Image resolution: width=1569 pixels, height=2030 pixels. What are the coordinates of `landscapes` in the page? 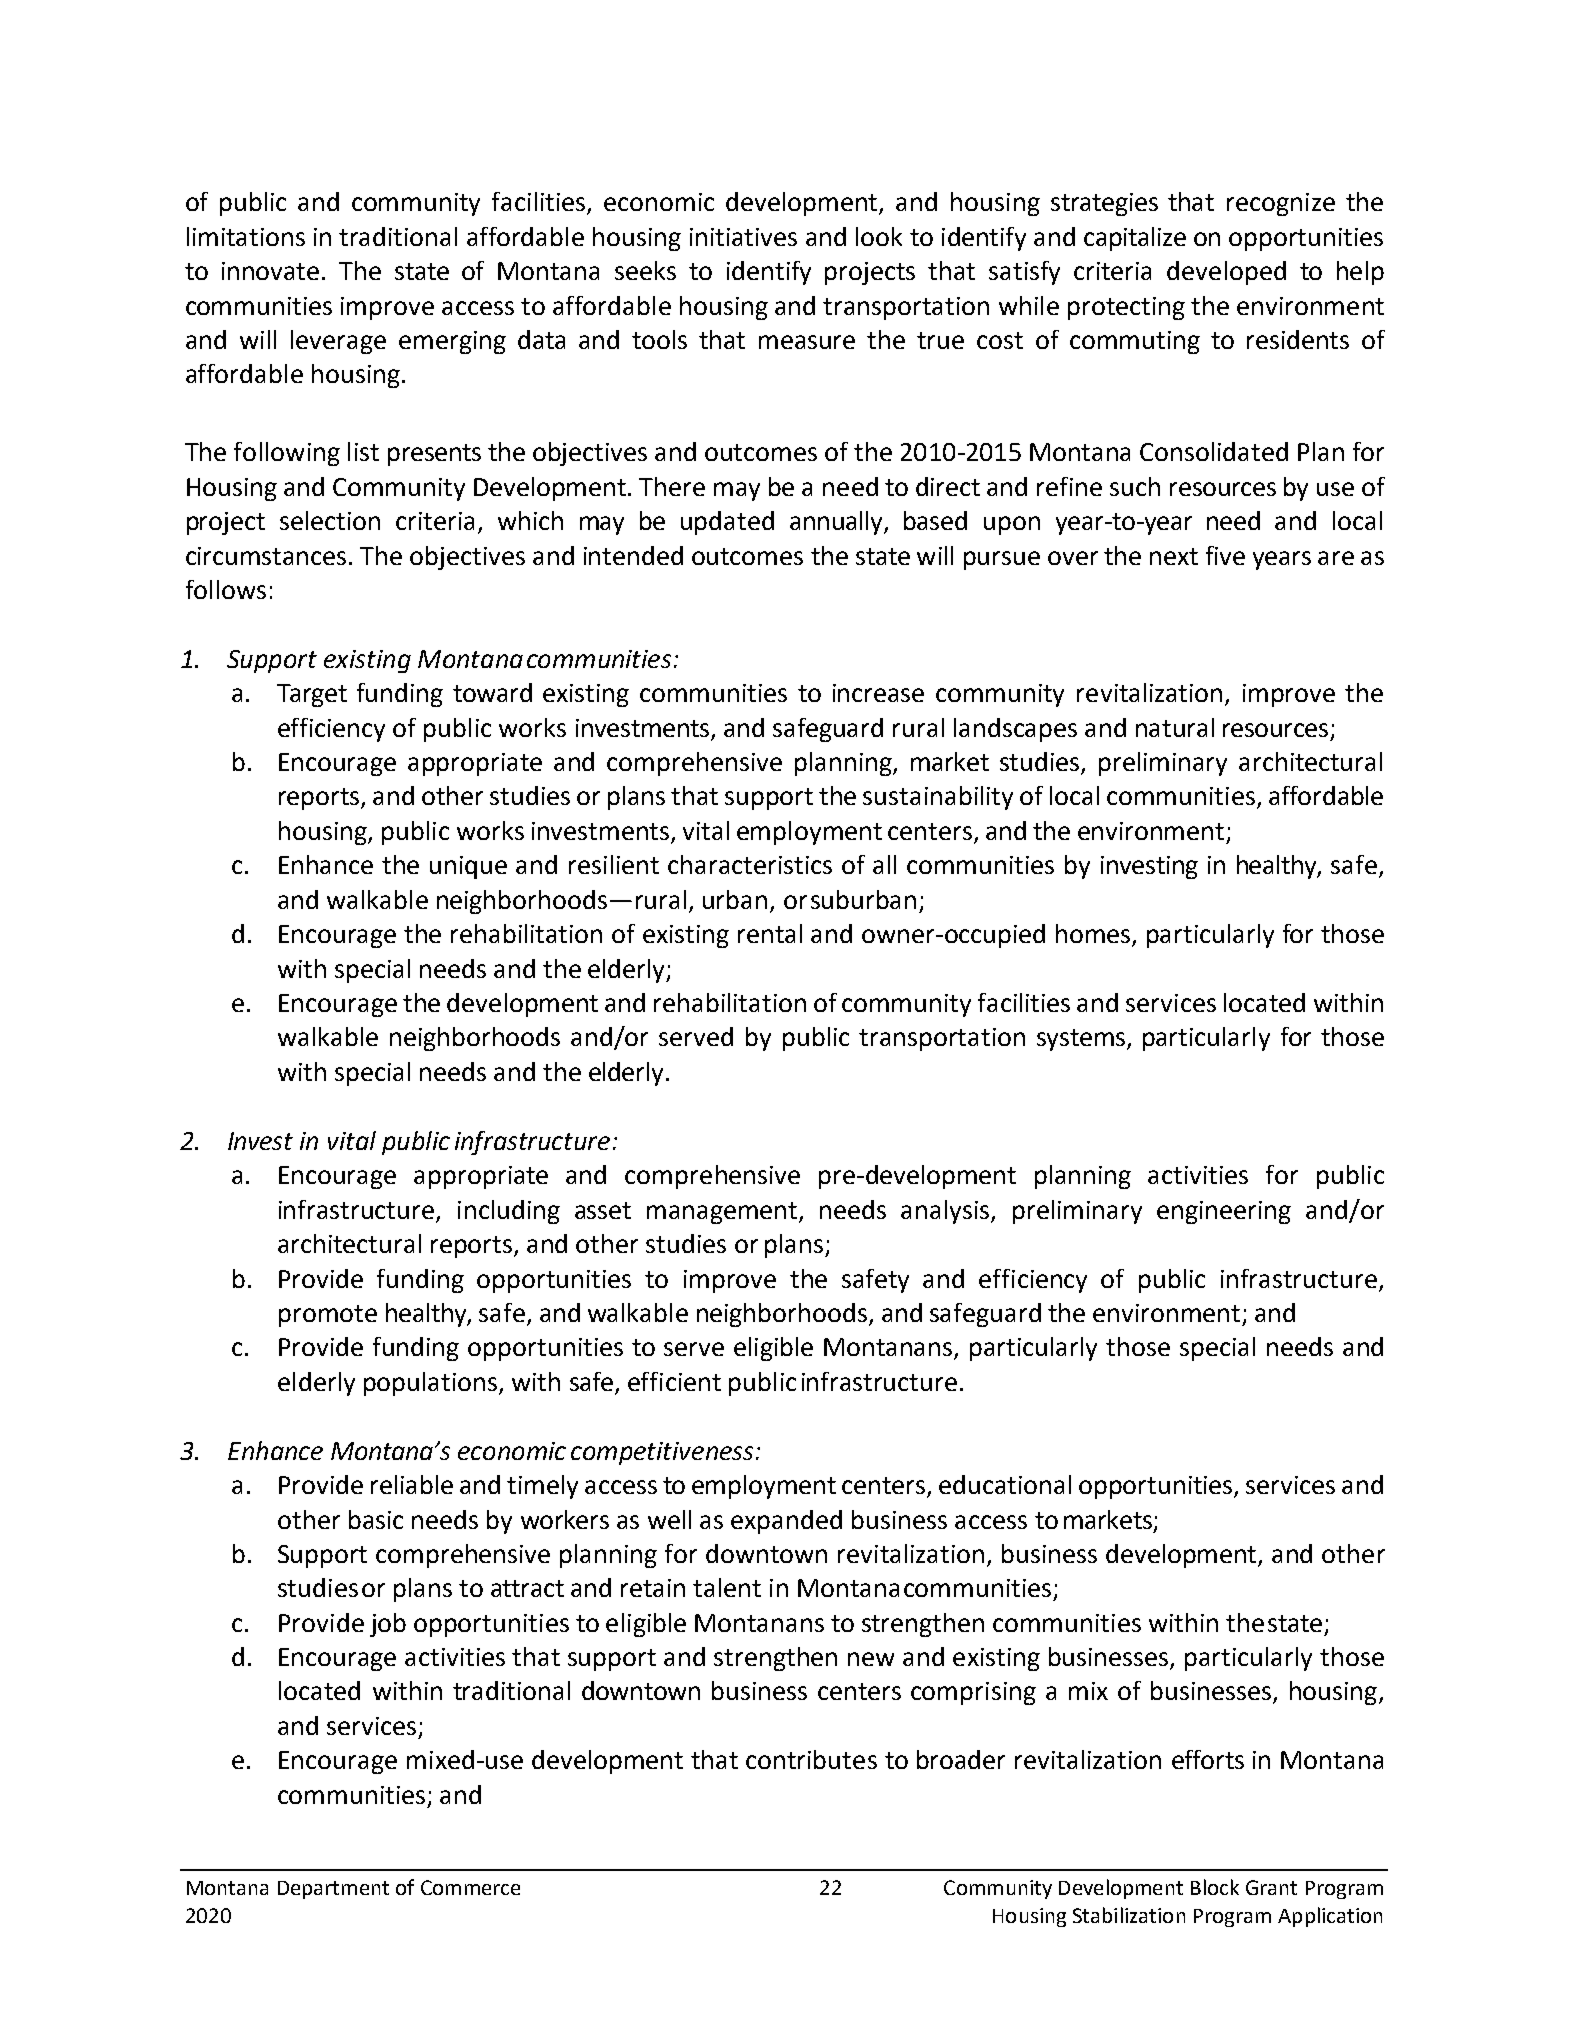 It's located at (1015, 730).
